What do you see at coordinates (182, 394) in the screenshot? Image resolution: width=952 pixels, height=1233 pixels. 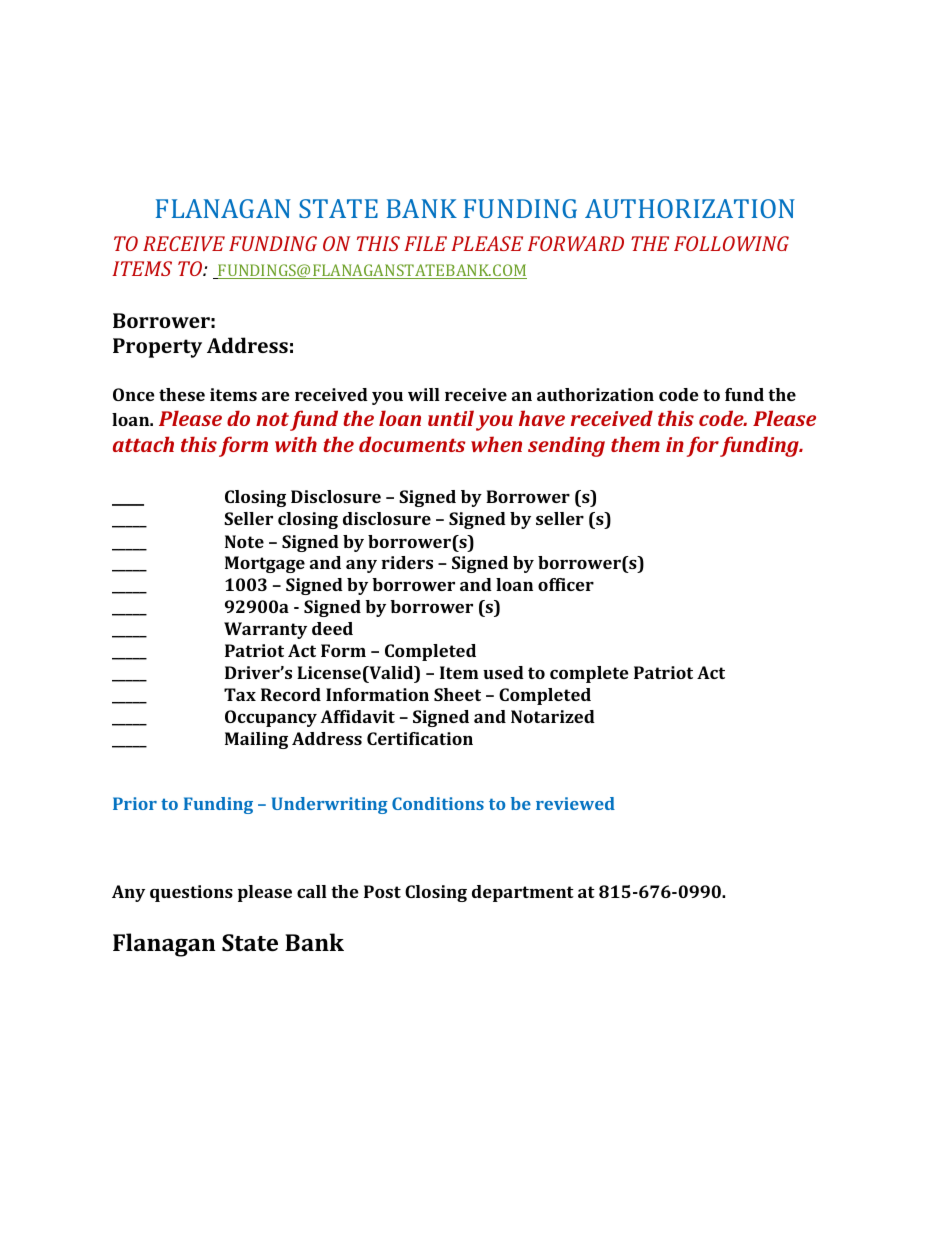 I see `these` at bounding box center [182, 394].
